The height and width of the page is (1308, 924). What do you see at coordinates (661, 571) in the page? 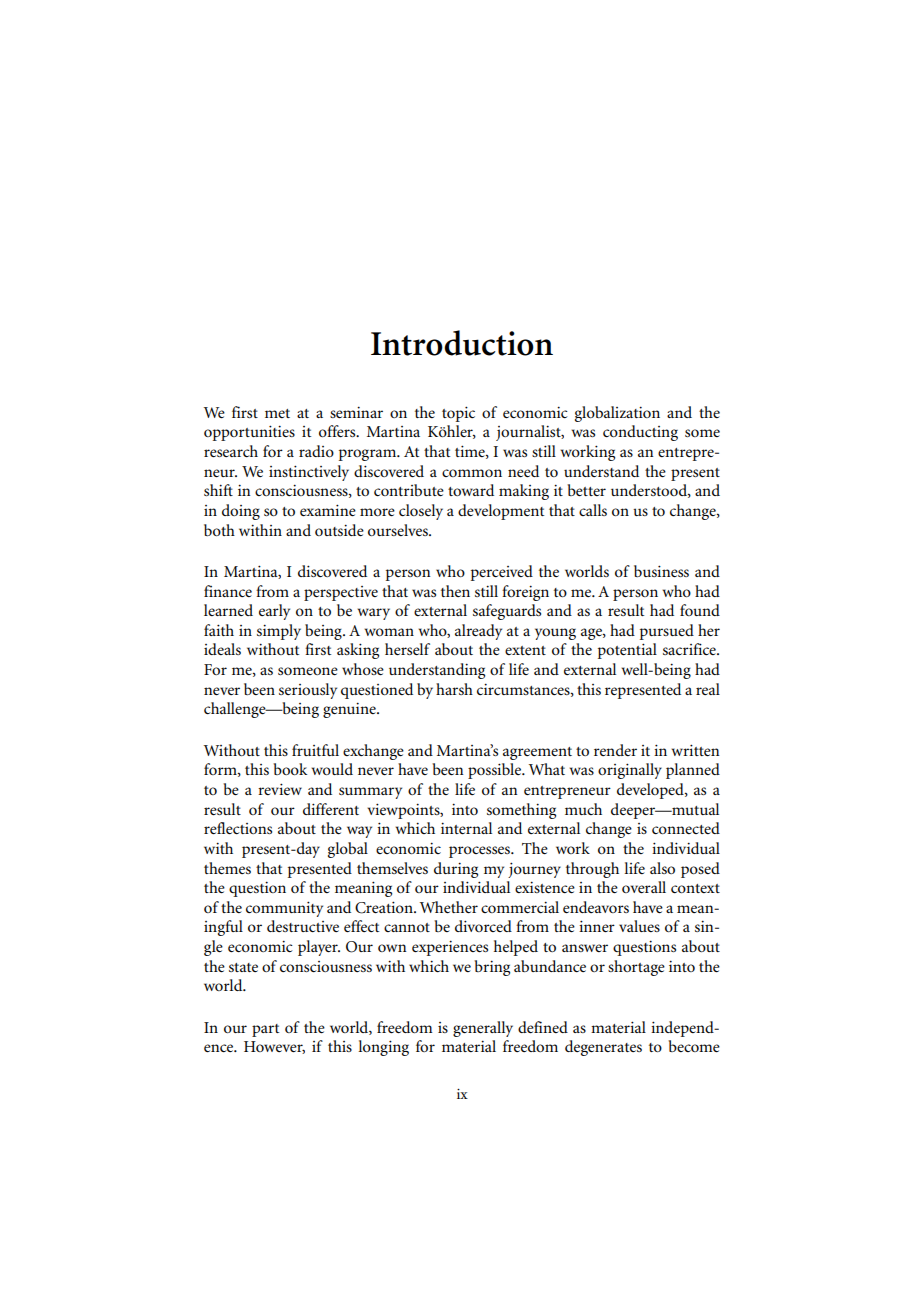
I see `business` at bounding box center [661, 571].
